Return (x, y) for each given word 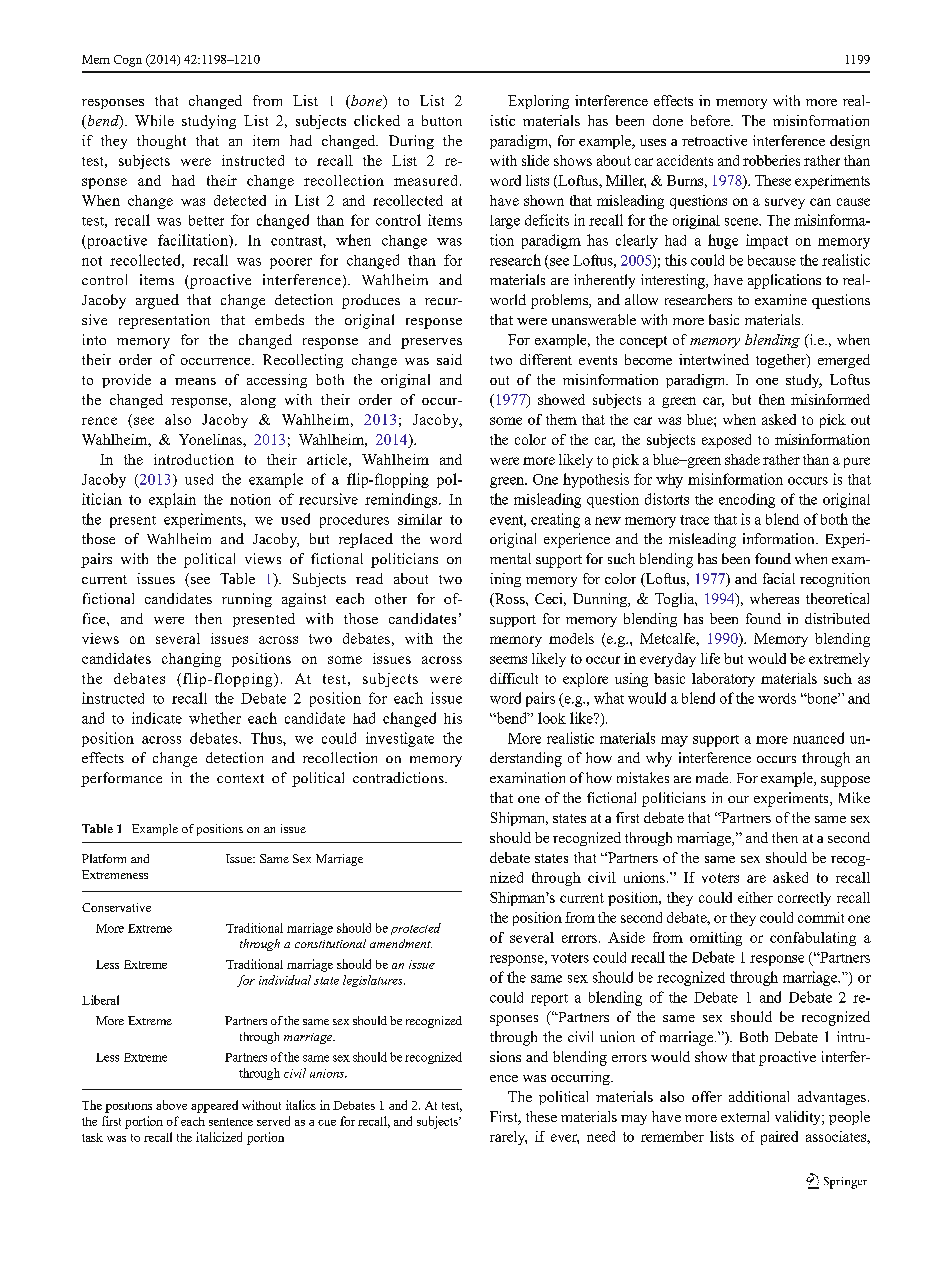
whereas (774, 598)
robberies (771, 160)
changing (191, 660)
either (755, 897)
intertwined (714, 359)
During (411, 142)
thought (161, 142)
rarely (508, 1138)
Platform (104, 858)
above (171, 1105)
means (195, 381)
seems (508, 660)
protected (416, 929)
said (449, 359)
